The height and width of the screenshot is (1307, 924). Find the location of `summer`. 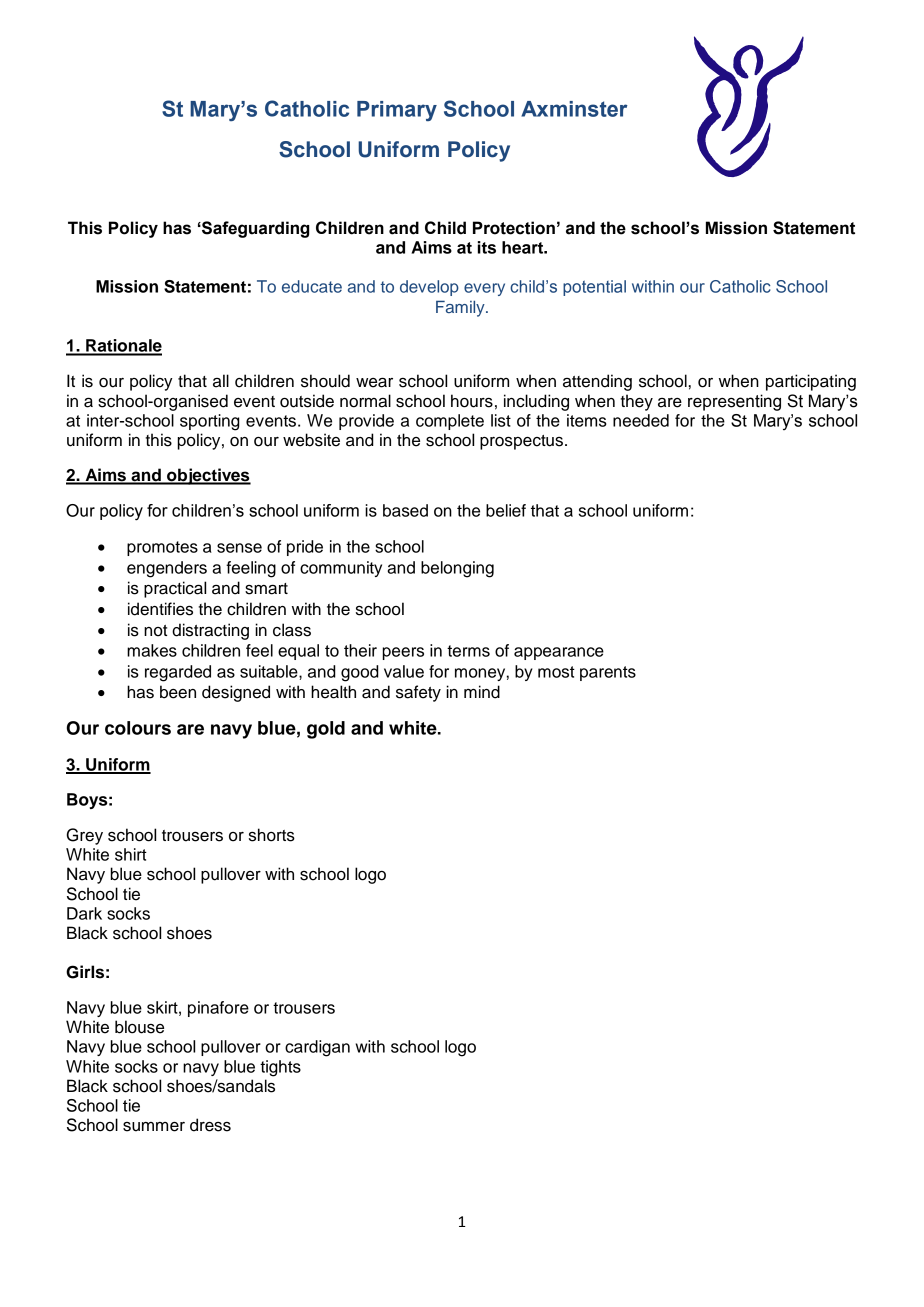

summer is located at coordinates (154, 1127).
